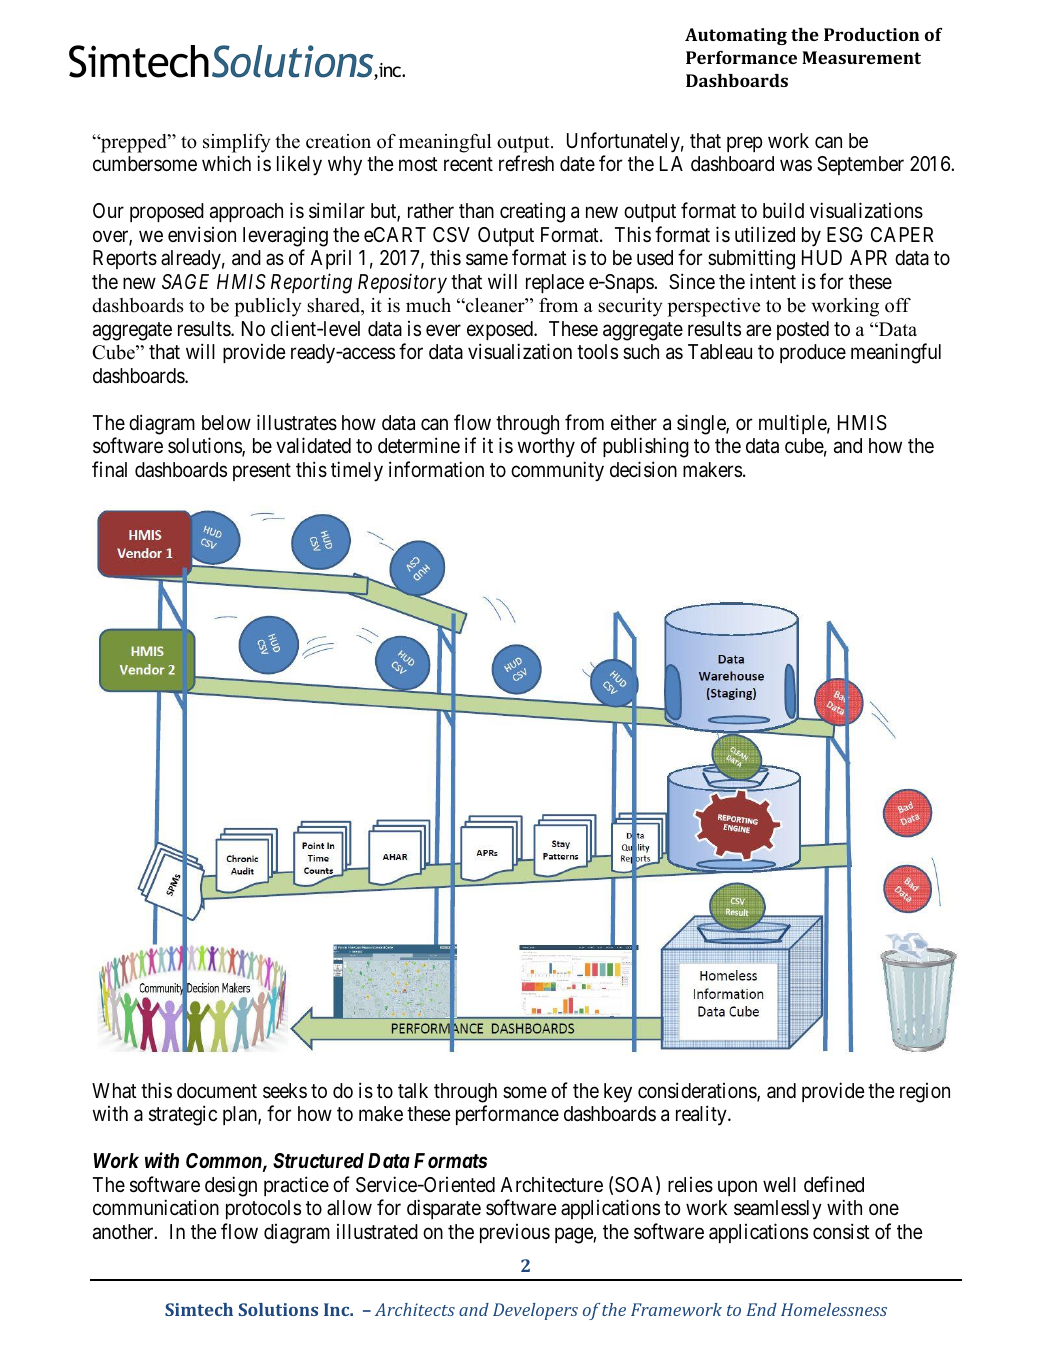  I want to click on refresh, so click(526, 163).
